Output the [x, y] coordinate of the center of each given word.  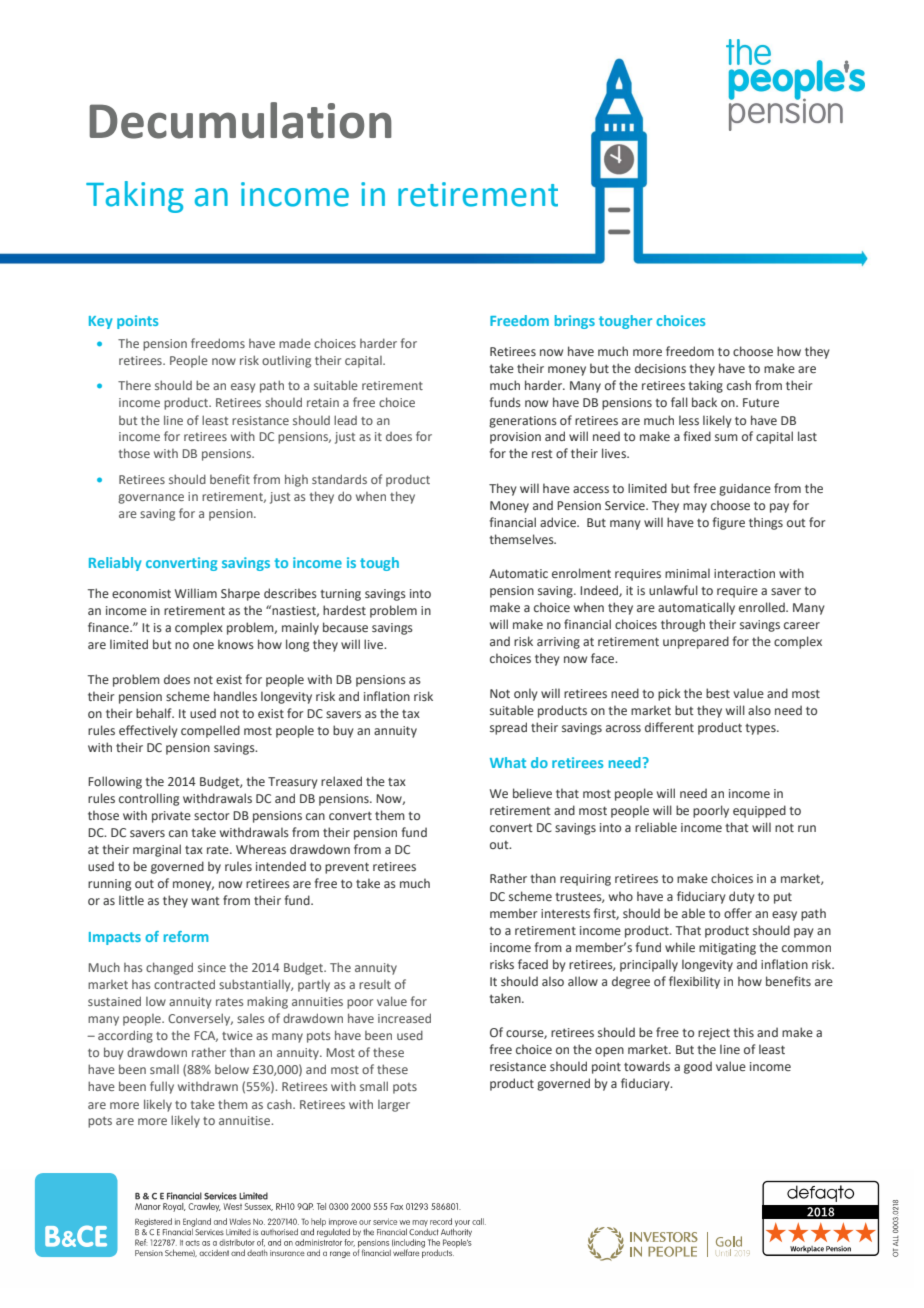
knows [236, 644]
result [375, 984]
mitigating [727, 949]
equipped [759, 811]
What [508, 762]
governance [151, 499]
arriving [558, 643]
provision [515, 438]
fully [162, 1087]
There [134, 385]
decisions [660, 368]
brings [575, 322]
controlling [149, 799]
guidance [745, 489]
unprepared [696, 642]
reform [186, 936]
